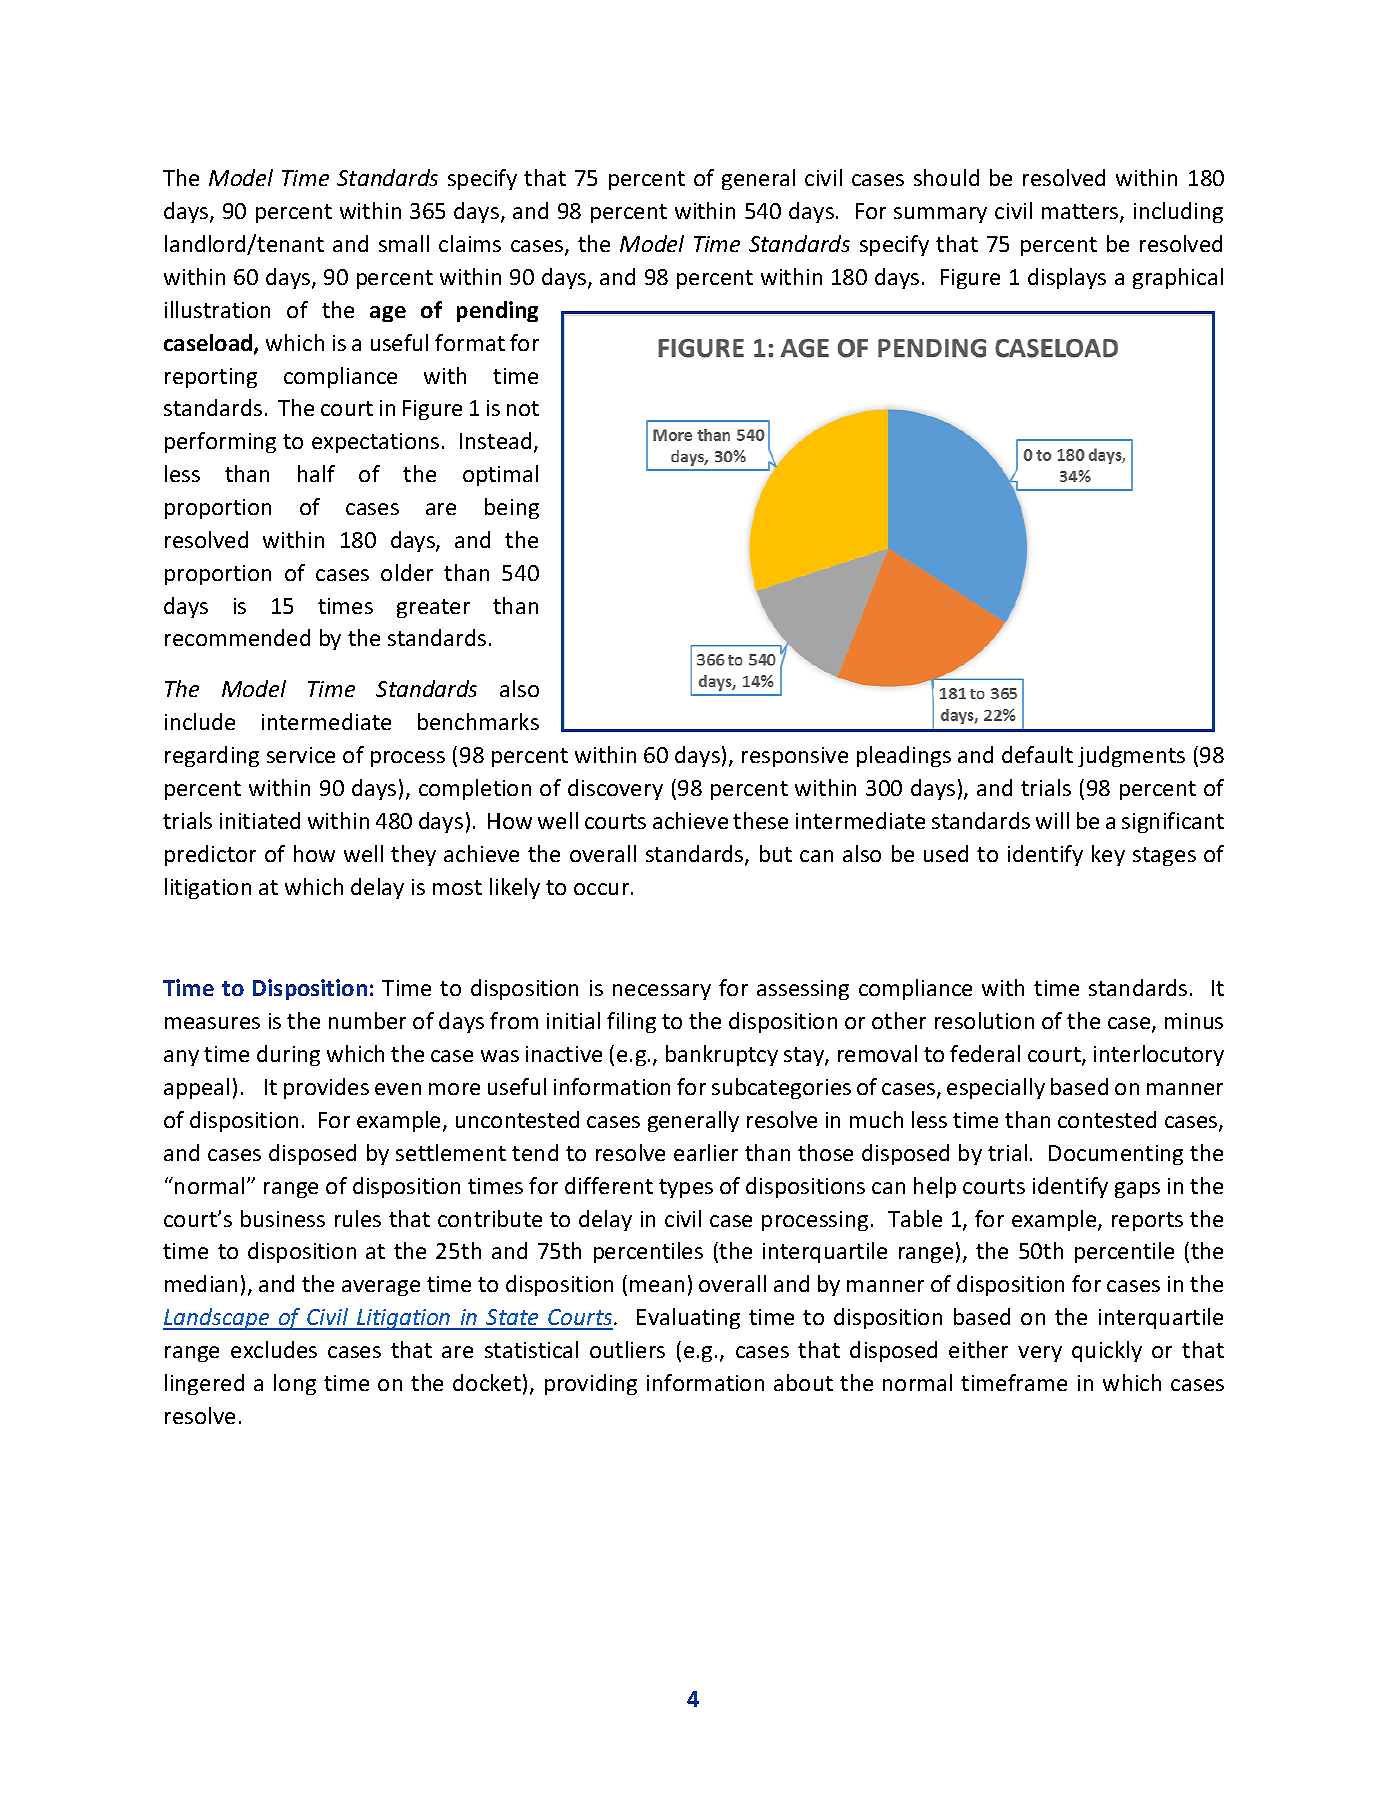 Image resolution: width=1388 pixels, height=1796 pixels. Describe the element at coordinates (274, 1349) in the screenshot. I see `excludes` at that location.
